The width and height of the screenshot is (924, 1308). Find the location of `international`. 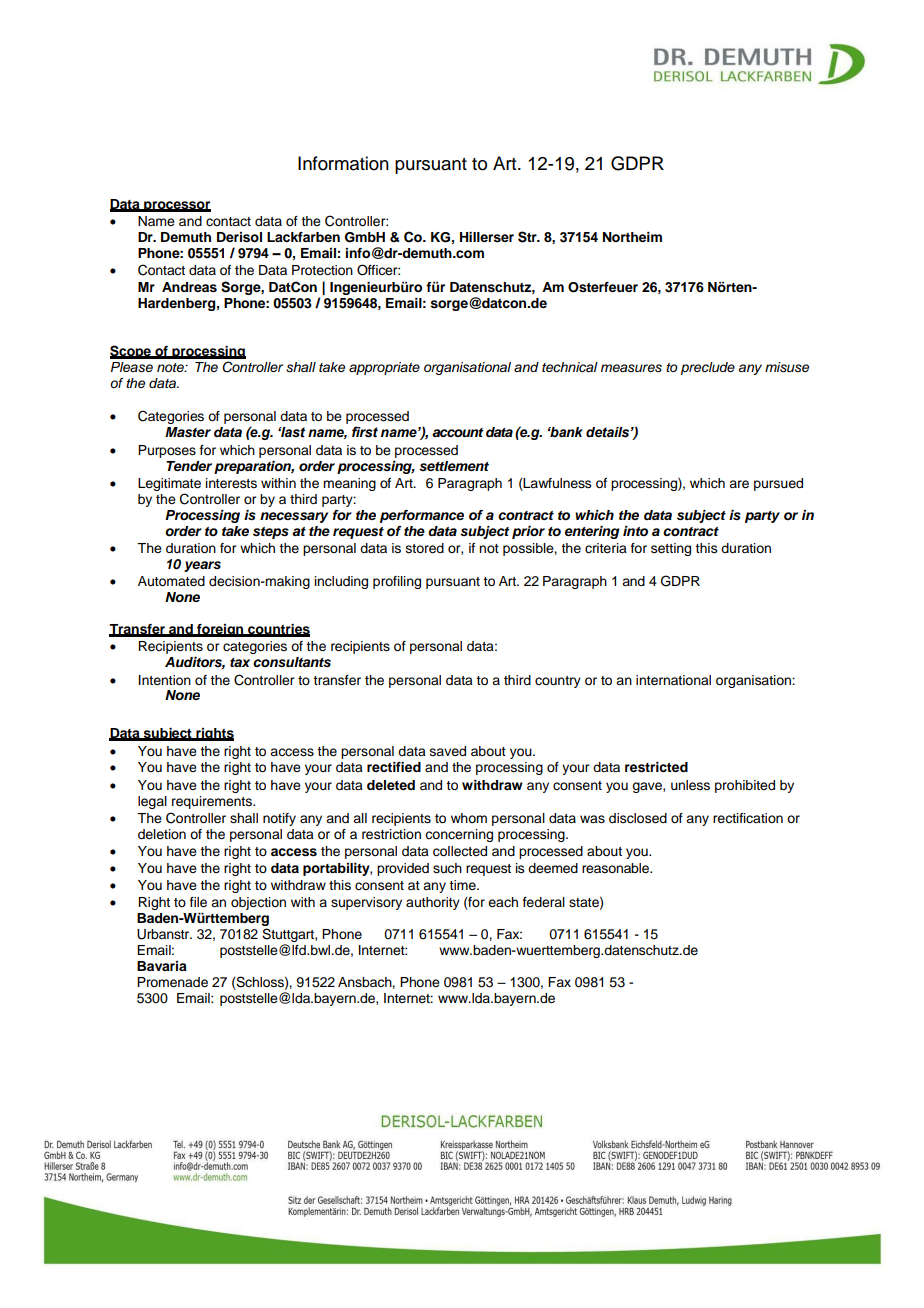

international is located at coordinates (673, 680).
